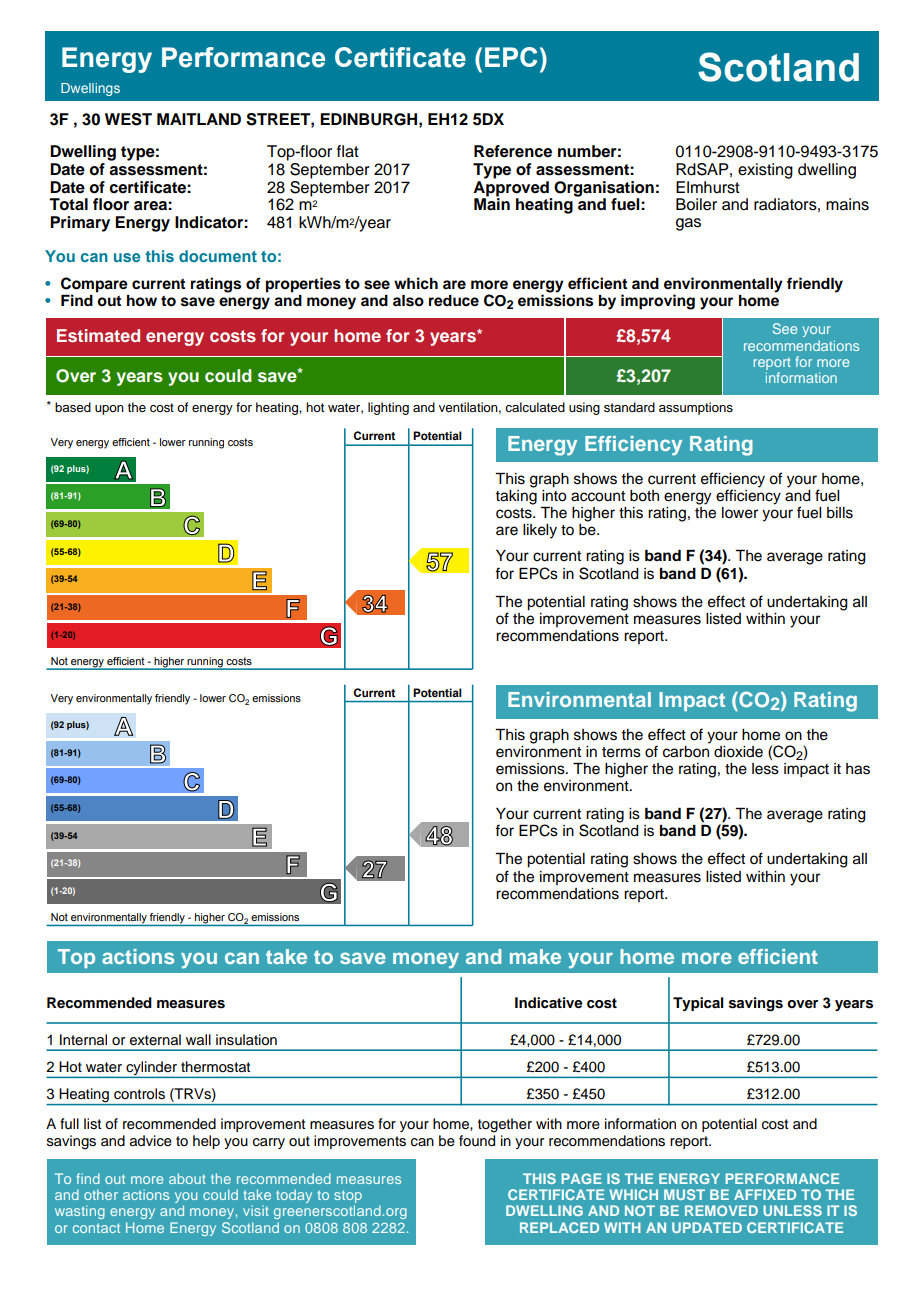 The width and height of the screenshot is (924, 1308). What do you see at coordinates (535, 956) in the screenshot?
I see `make` at bounding box center [535, 956].
